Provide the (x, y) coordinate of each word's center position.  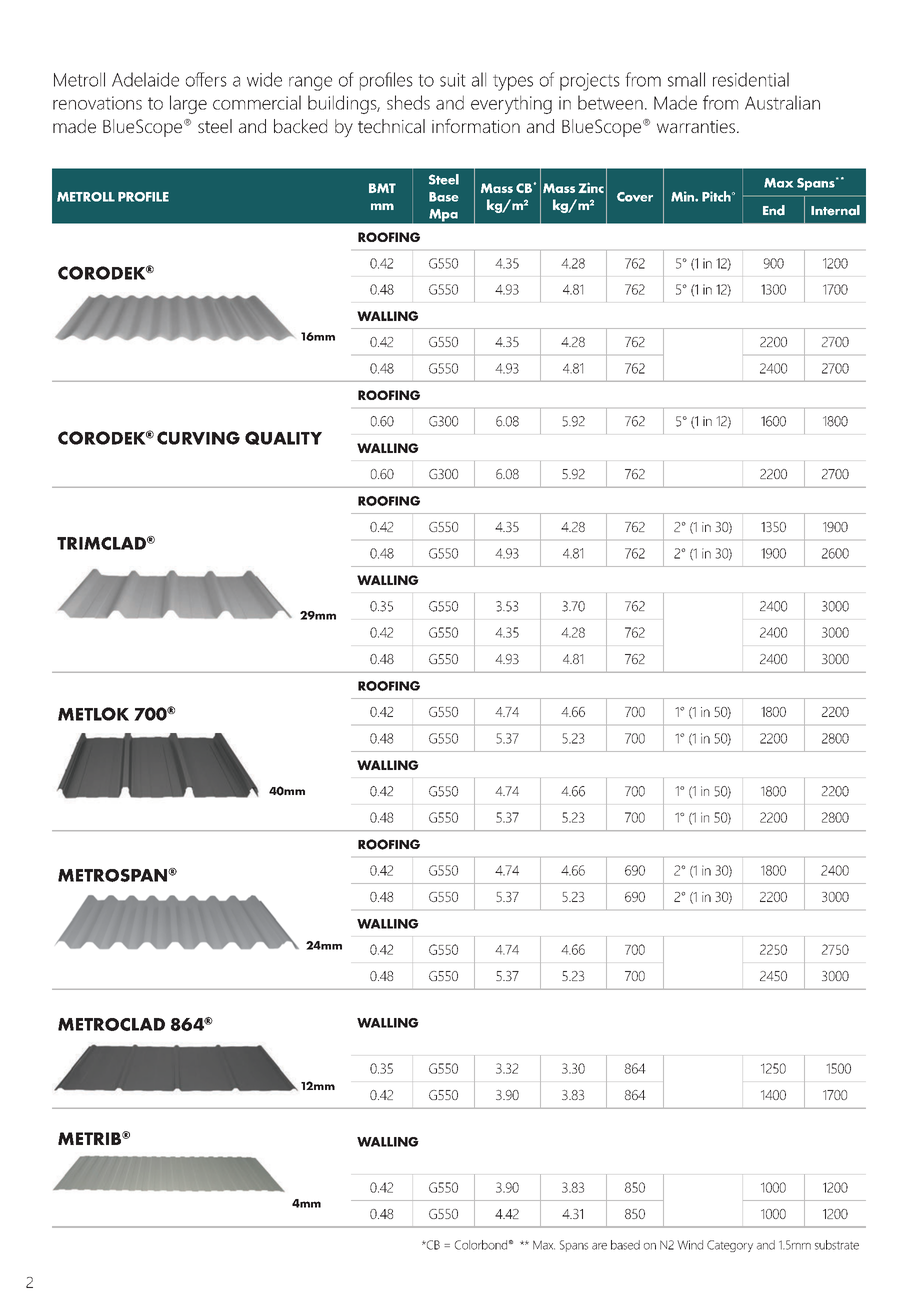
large (188, 104)
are (599, 1246)
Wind (690, 1245)
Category (730, 1246)
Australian (782, 102)
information (476, 126)
